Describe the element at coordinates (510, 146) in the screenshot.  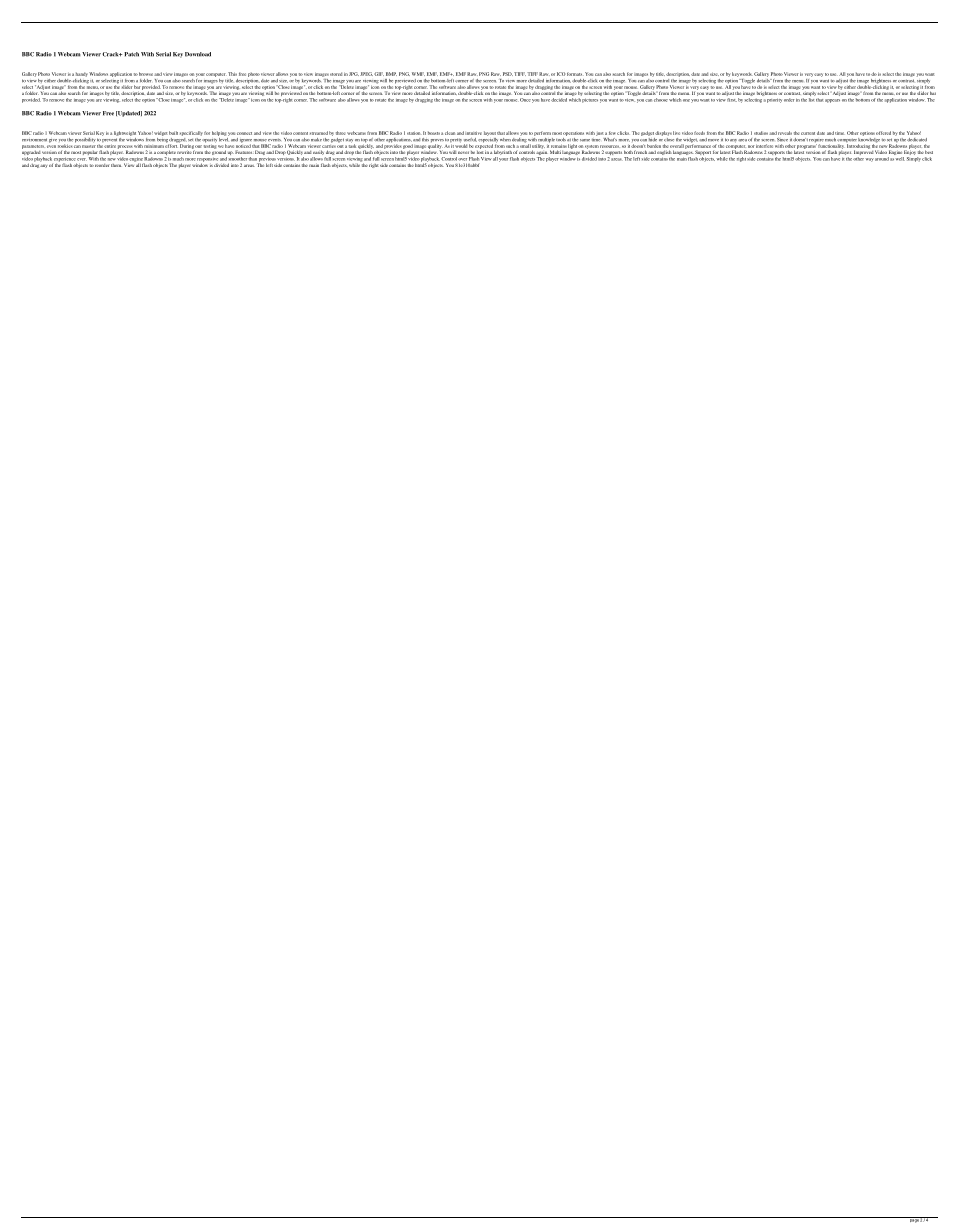
I see `such` at that location.
